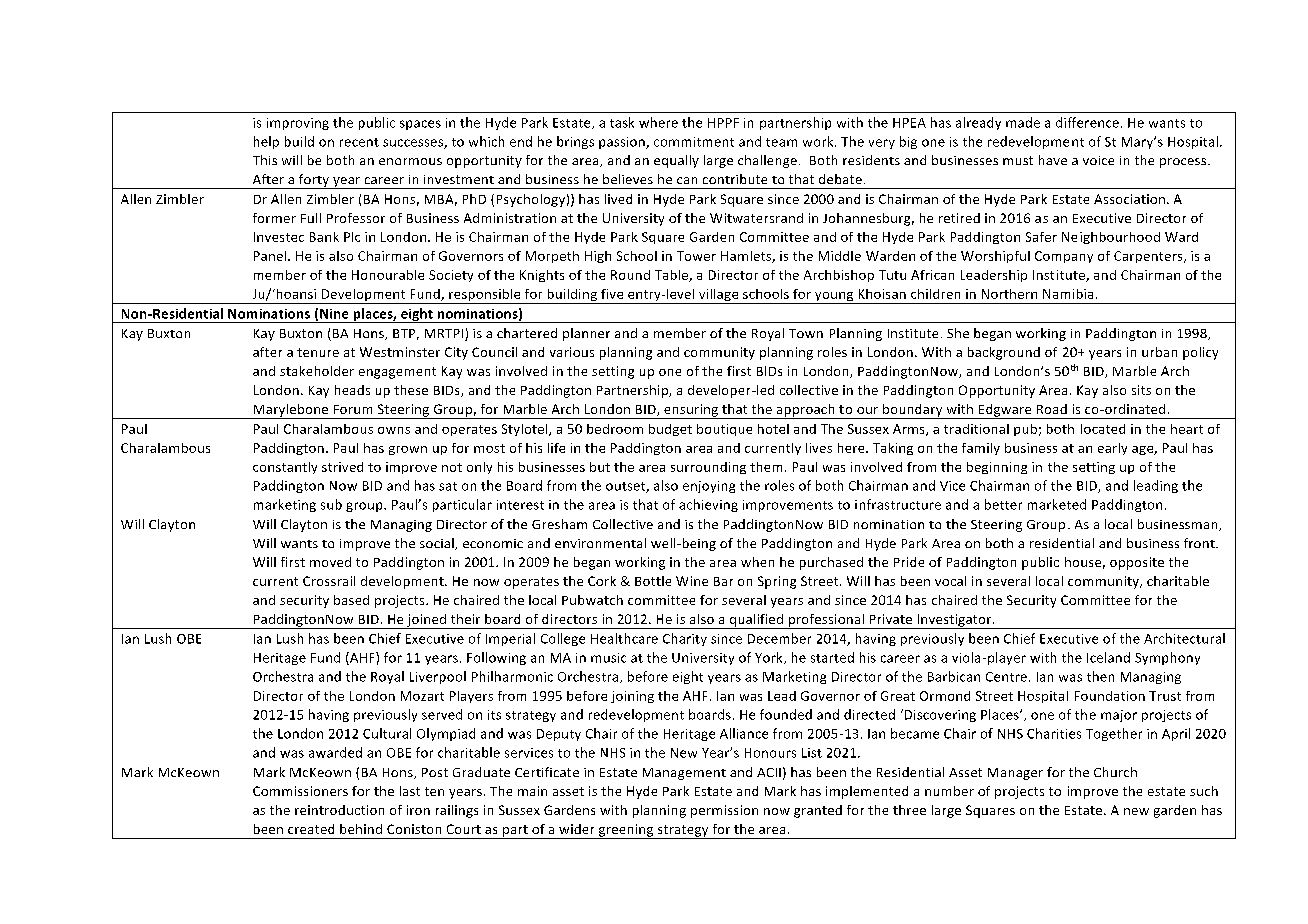 The image size is (1308, 924). I want to click on voice, so click(1098, 160).
